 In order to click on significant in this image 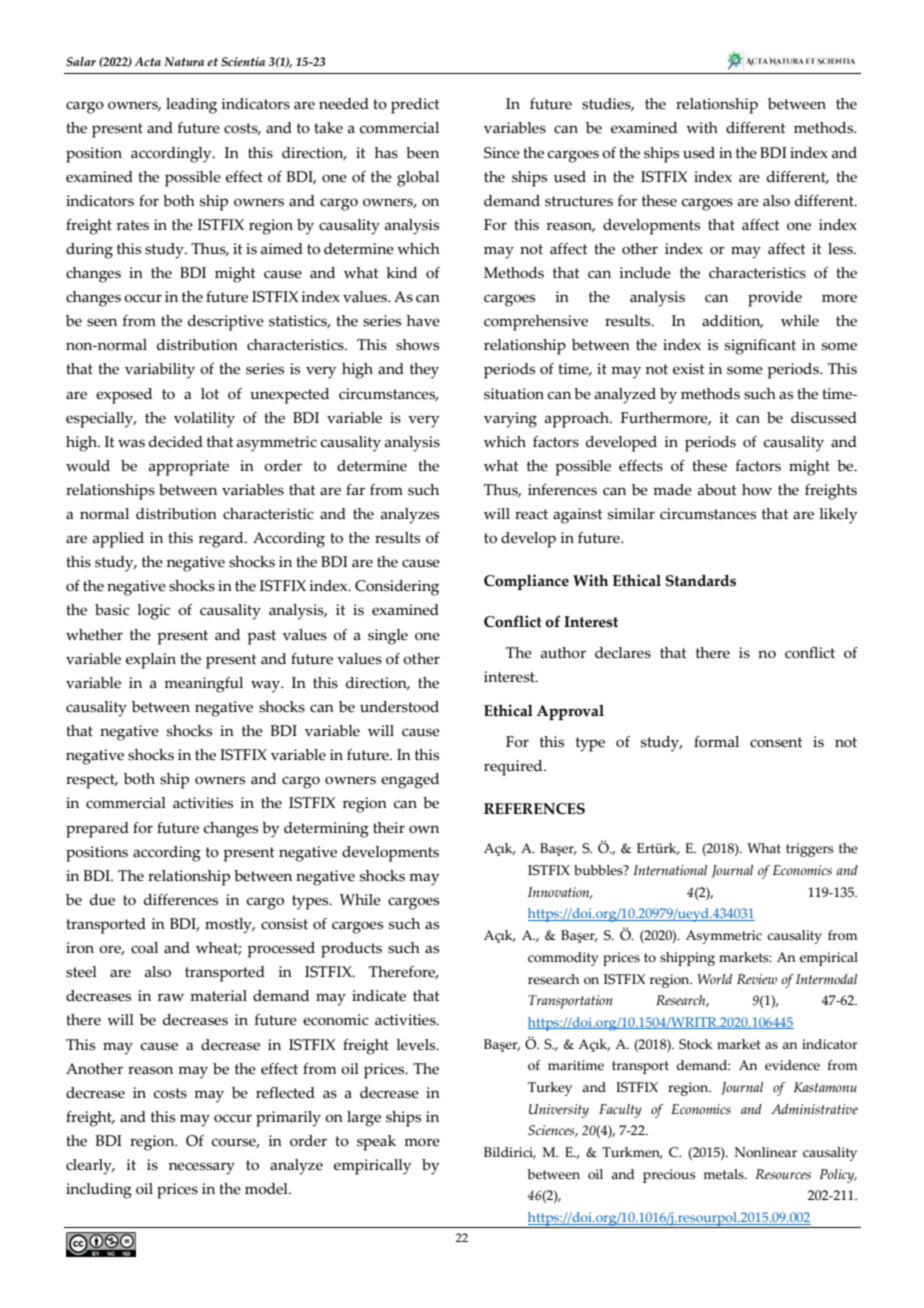, I will do `click(760, 347)`.
